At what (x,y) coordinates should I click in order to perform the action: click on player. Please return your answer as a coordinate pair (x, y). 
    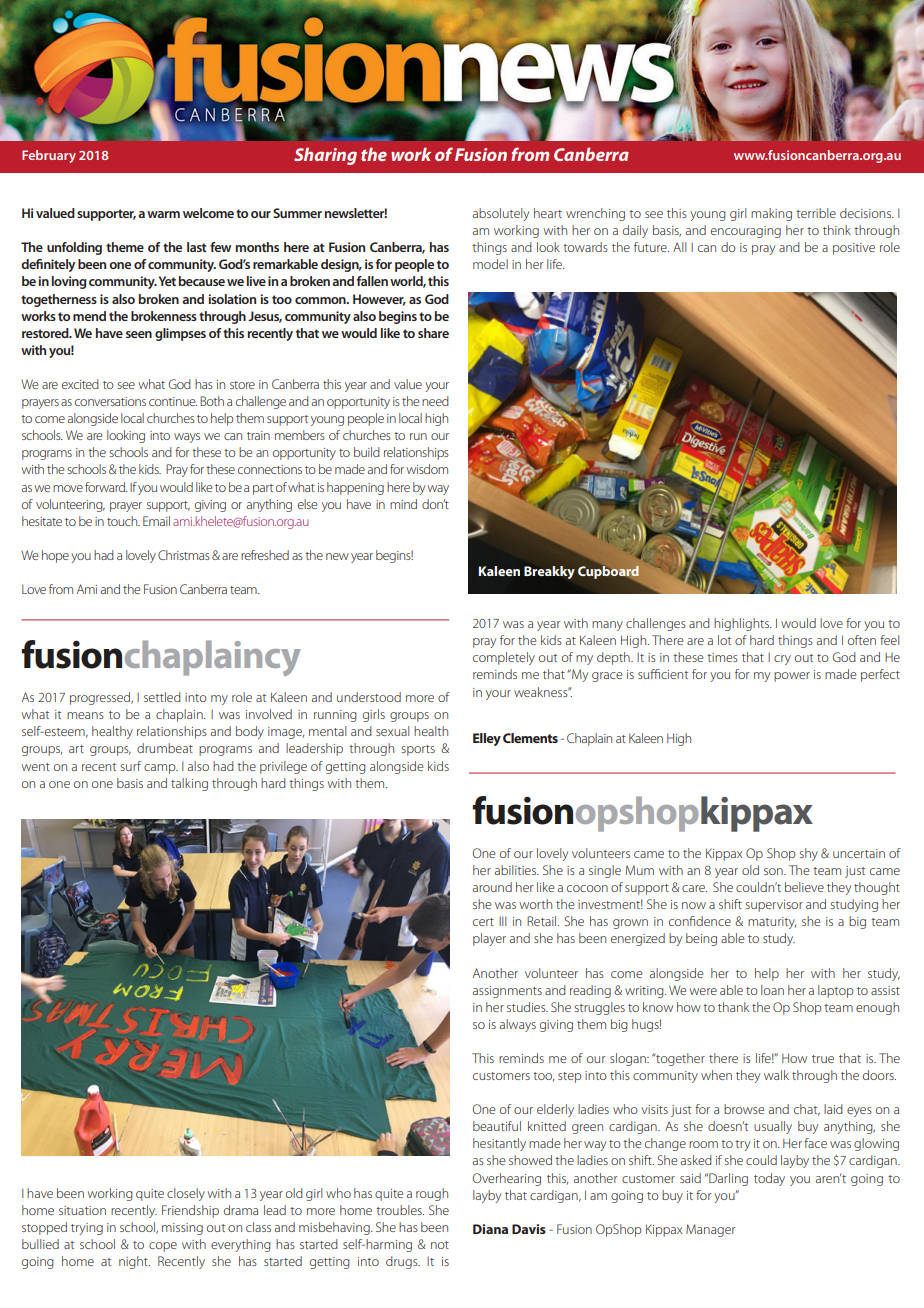
    Looking at the image, I should click on (489, 939).
